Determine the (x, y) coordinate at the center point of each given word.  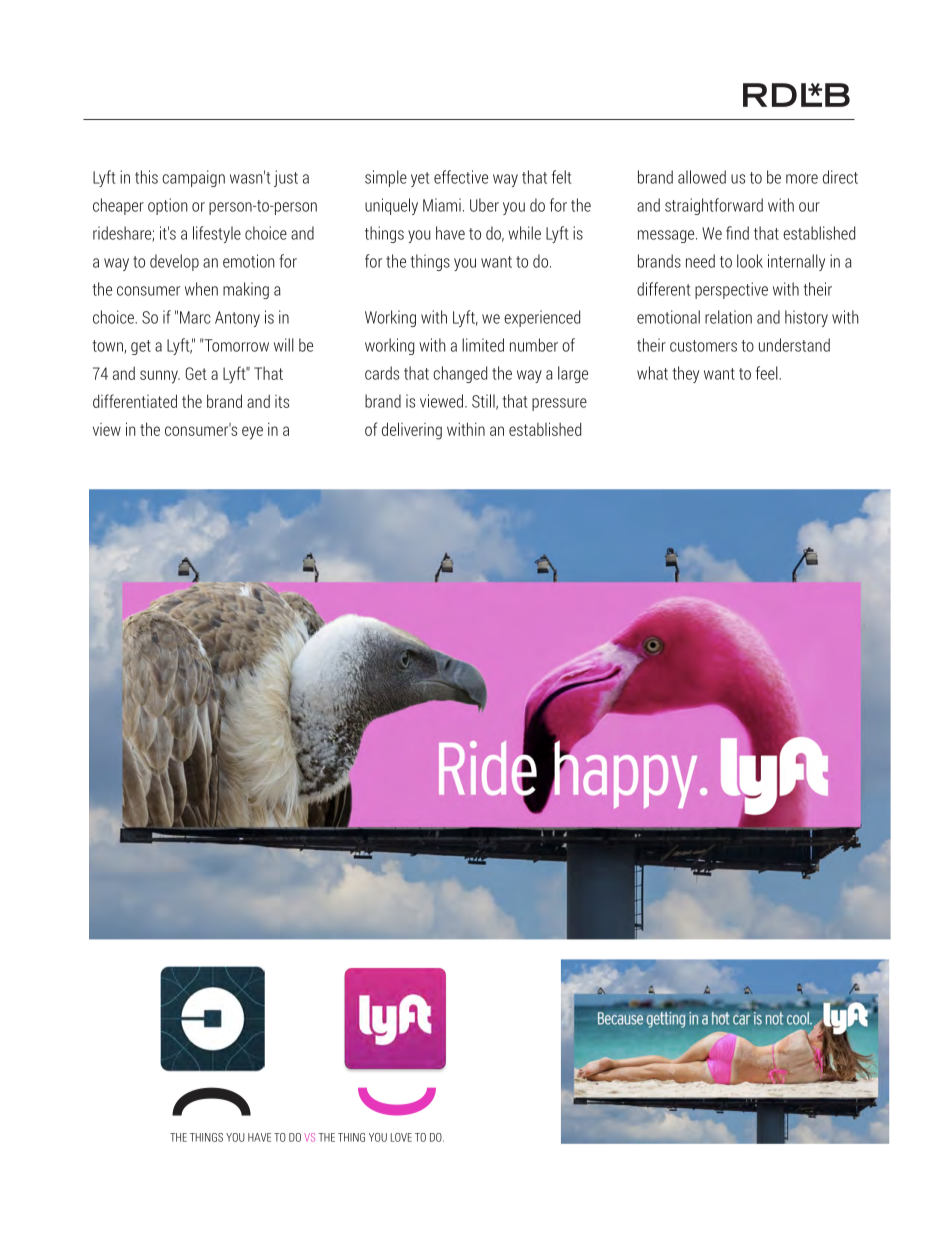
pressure (559, 404)
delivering (412, 431)
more (802, 179)
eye (252, 433)
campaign (193, 178)
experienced (542, 318)
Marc (195, 317)
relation (728, 317)
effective (461, 177)
